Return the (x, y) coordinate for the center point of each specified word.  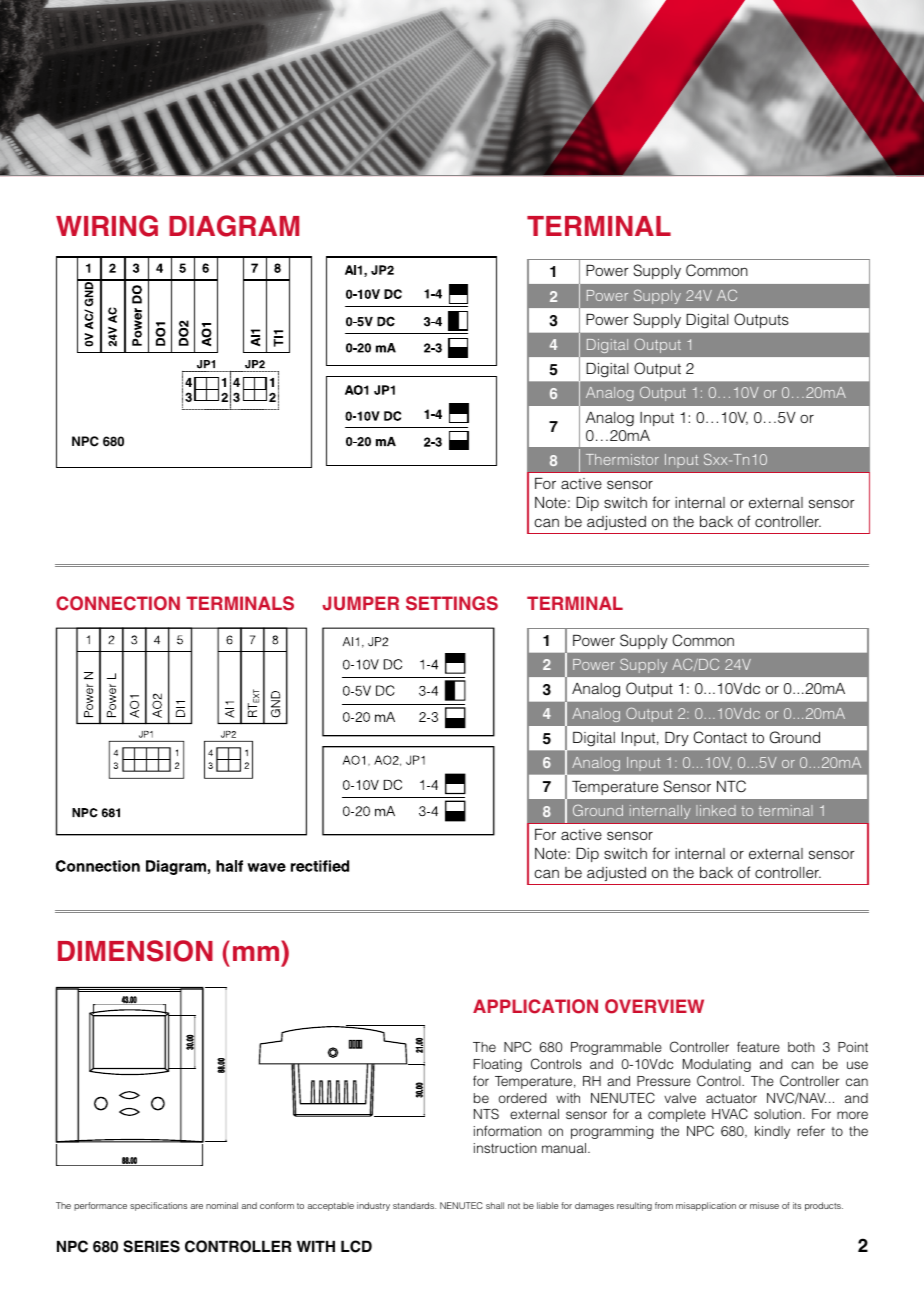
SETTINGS (452, 603)
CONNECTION (118, 603)
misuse (764, 1205)
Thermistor (622, 459)
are (196, 1206)
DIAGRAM (234, 226)
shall (495, 1205)
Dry (677, 739)
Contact (720, 737)
